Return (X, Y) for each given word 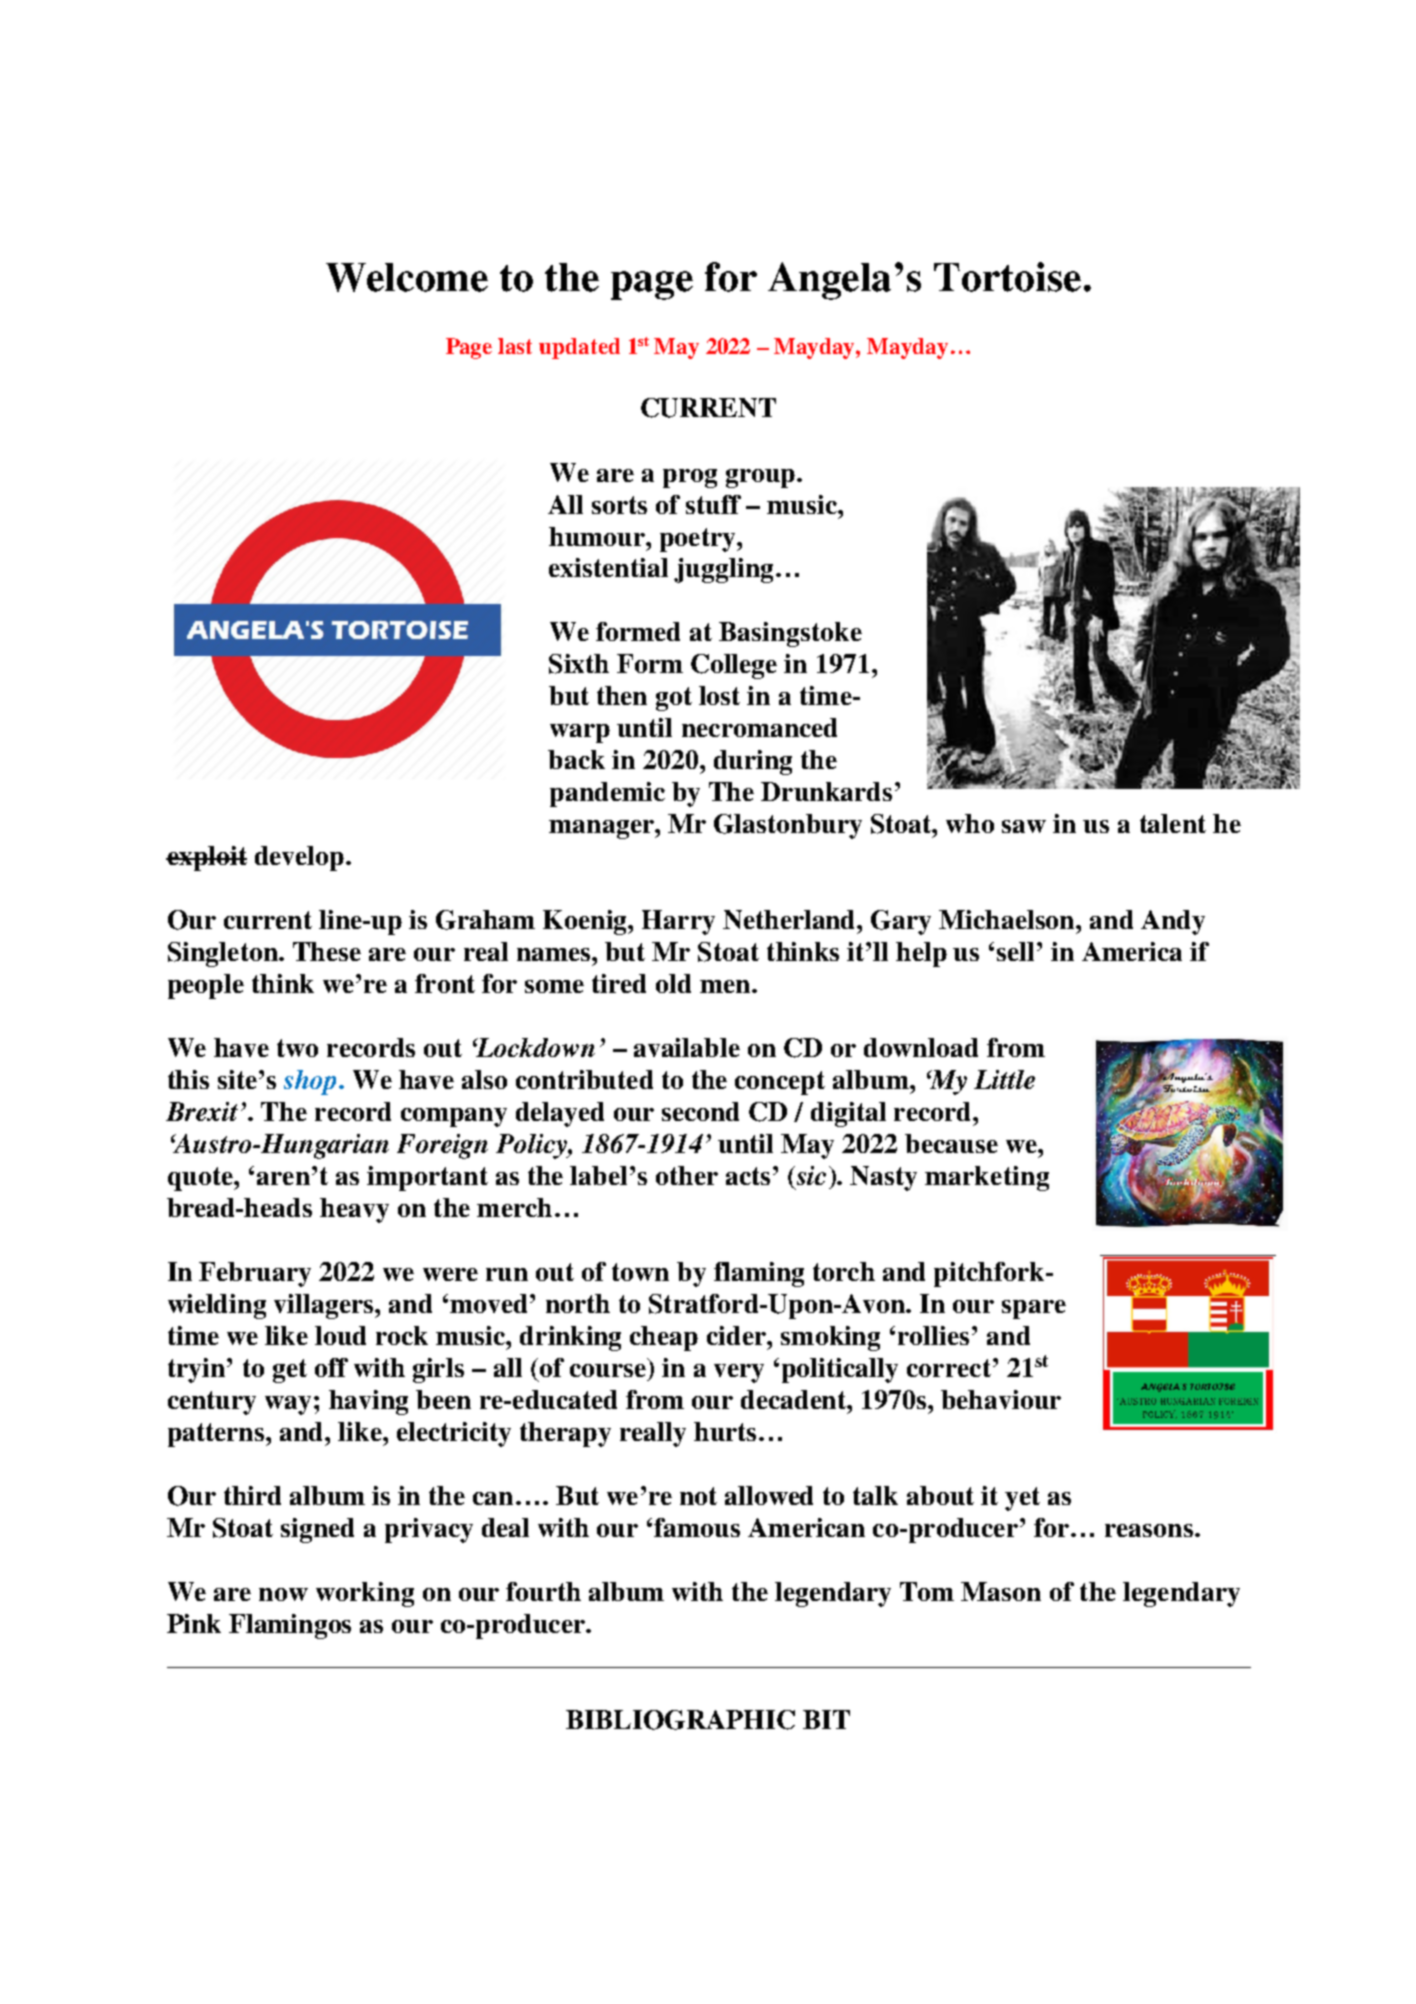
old (673, 983)
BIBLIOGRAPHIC (680, 1720)
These (327, 951)
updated (579, 348)
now (283, 1594)
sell (1015, 951)
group (762, 478)
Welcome (407, 277)
